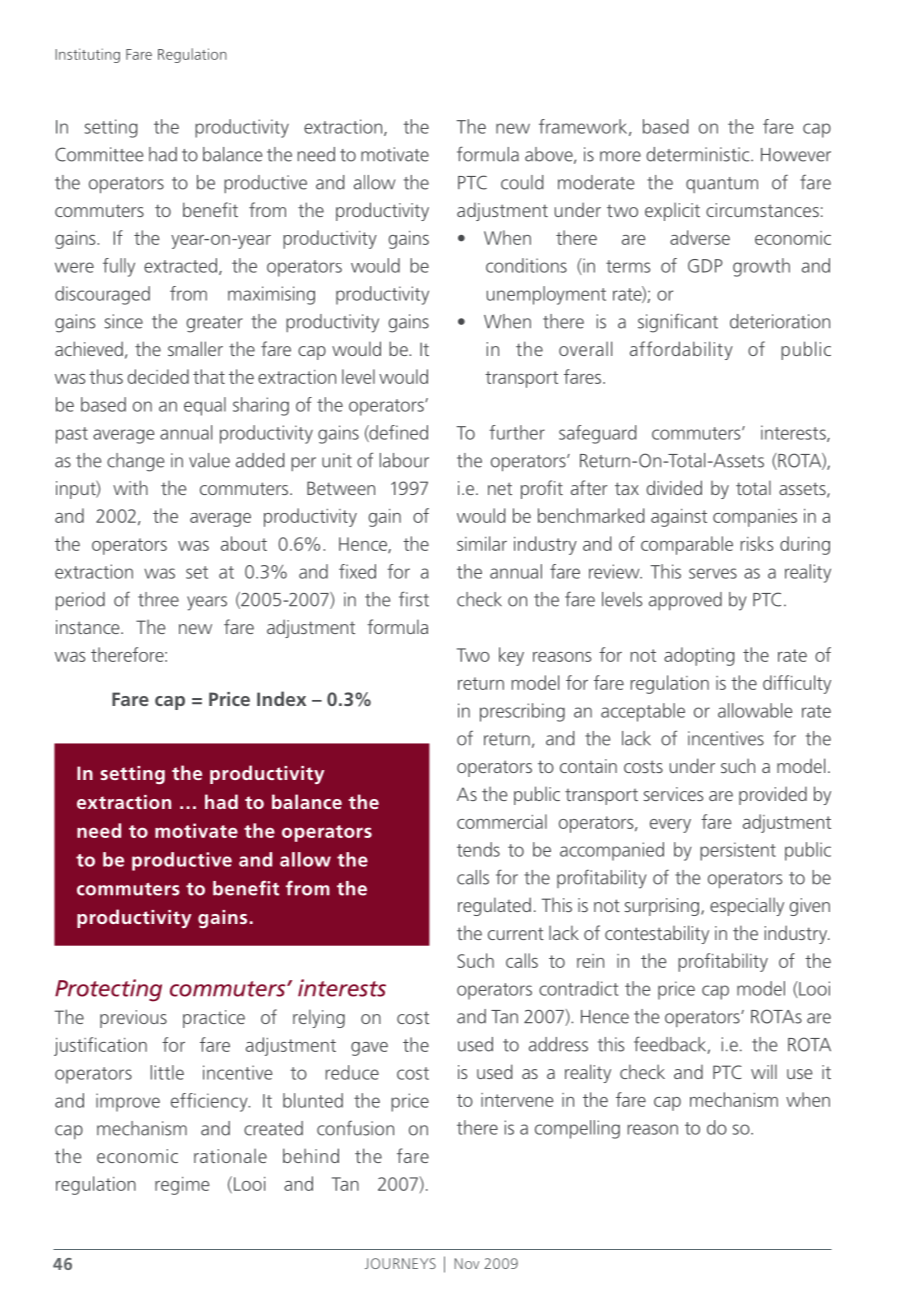 This document has height=1304, width=924. Describe the element at coordinates (511, 656) in the document. I see `key` at that location.
